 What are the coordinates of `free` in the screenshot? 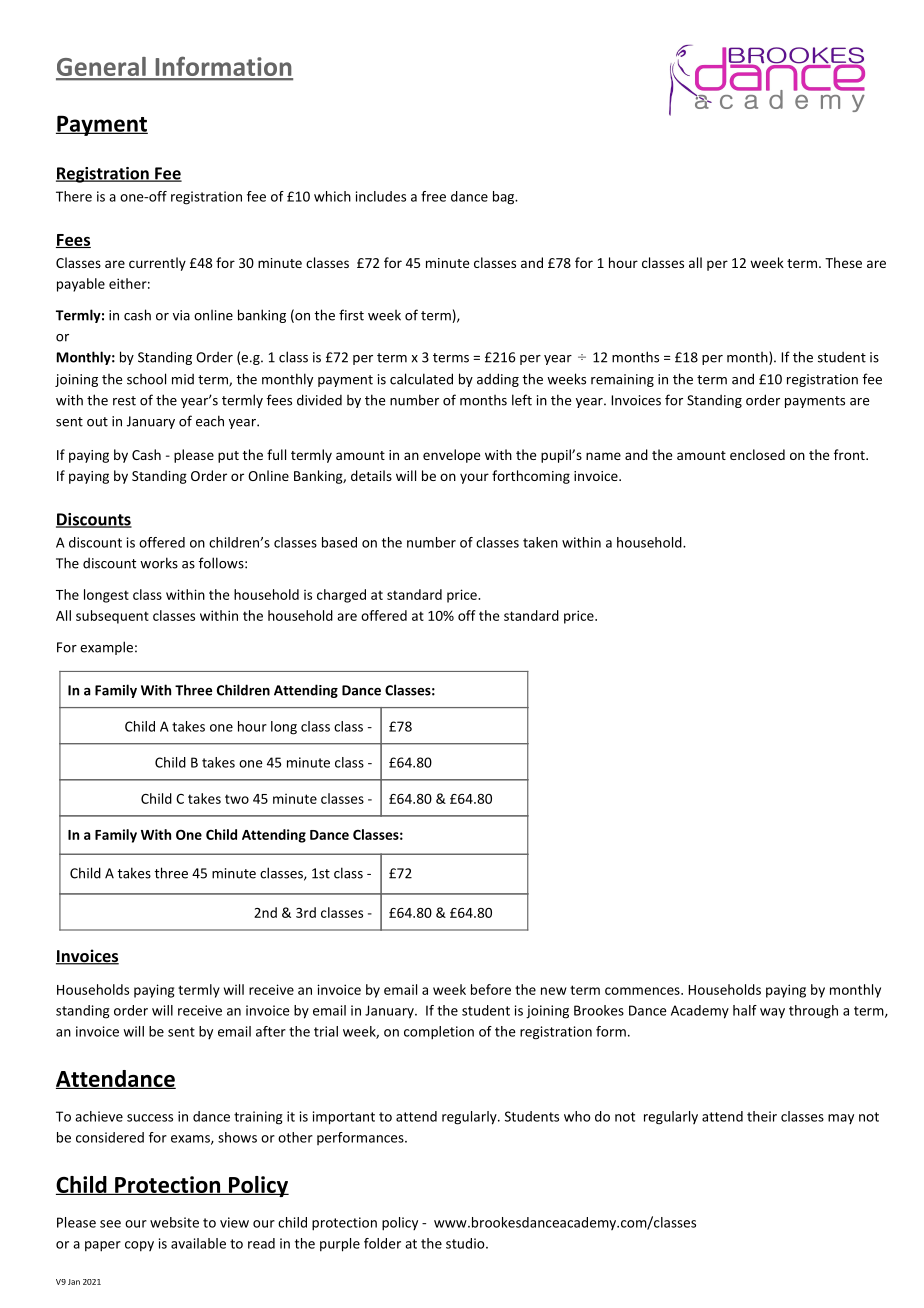 It's located at (433, 196).
